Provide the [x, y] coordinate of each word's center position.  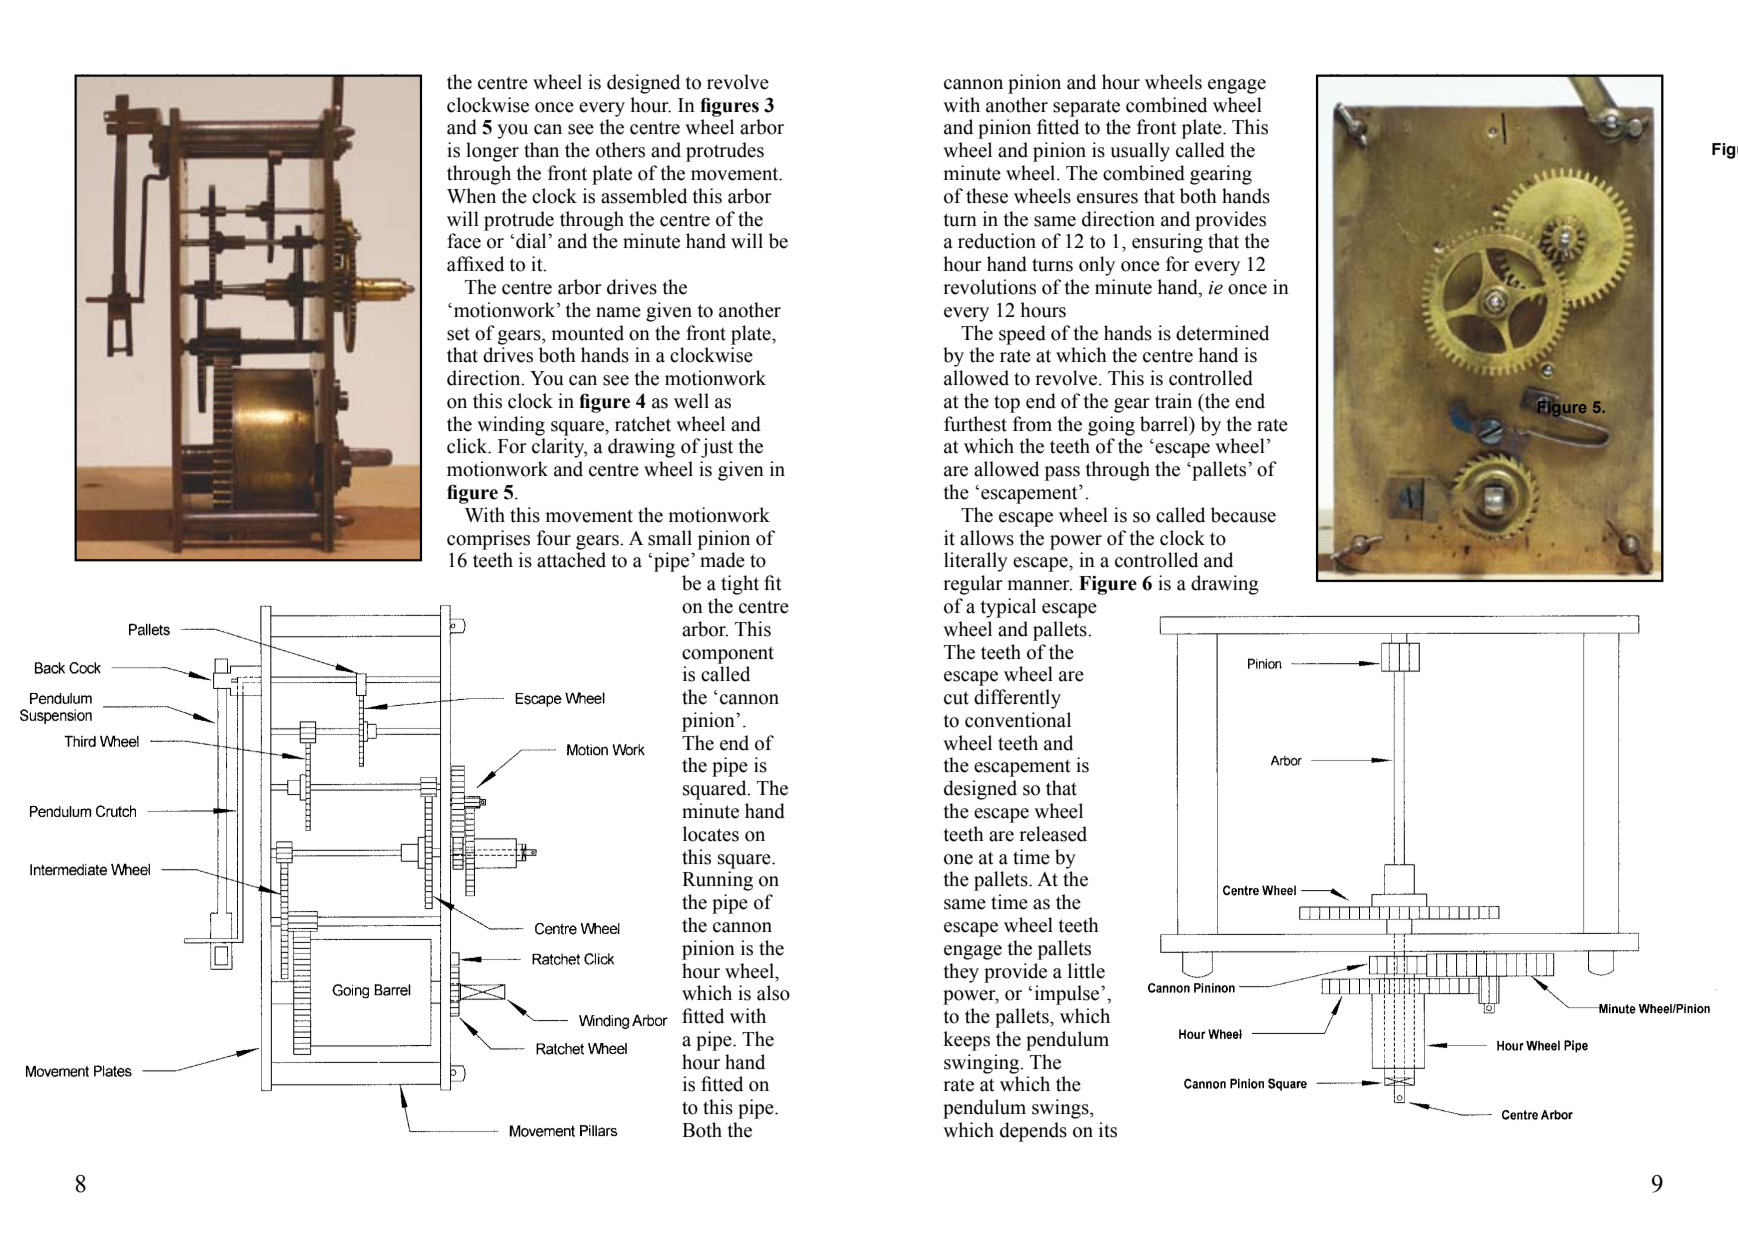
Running [717, 881]
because [1243, 515]
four [554, 538]
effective [1353, 83]
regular [973, 585]
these [987, 196]
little [1086, 971]
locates [711, 834]
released [1053, 834]
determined [1222, 333]
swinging [983, 1064]
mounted [588, 333]
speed [1022, 335]
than [541, 150]
